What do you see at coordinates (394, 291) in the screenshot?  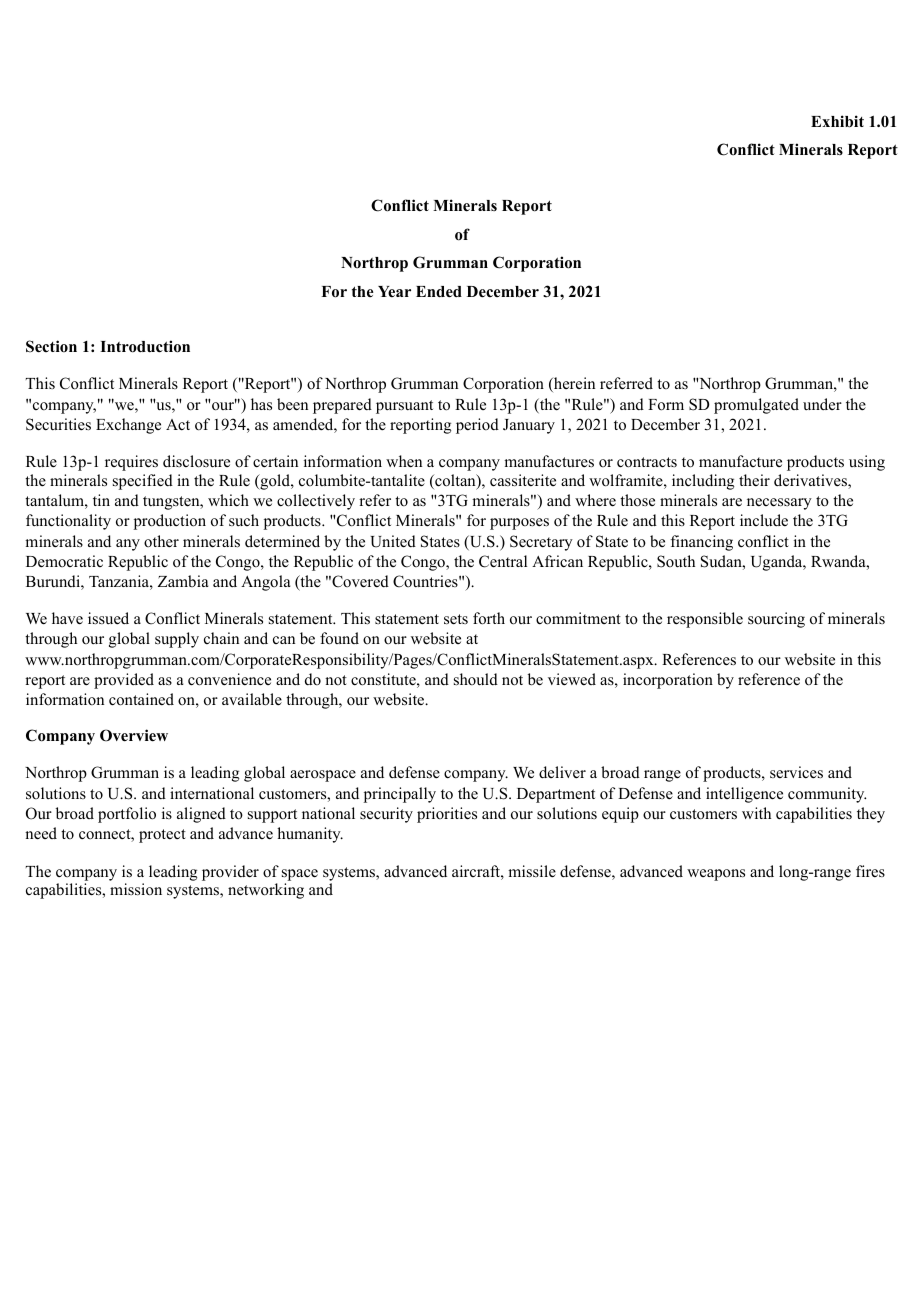 I see `Year` at bounding box center [394, 291].
